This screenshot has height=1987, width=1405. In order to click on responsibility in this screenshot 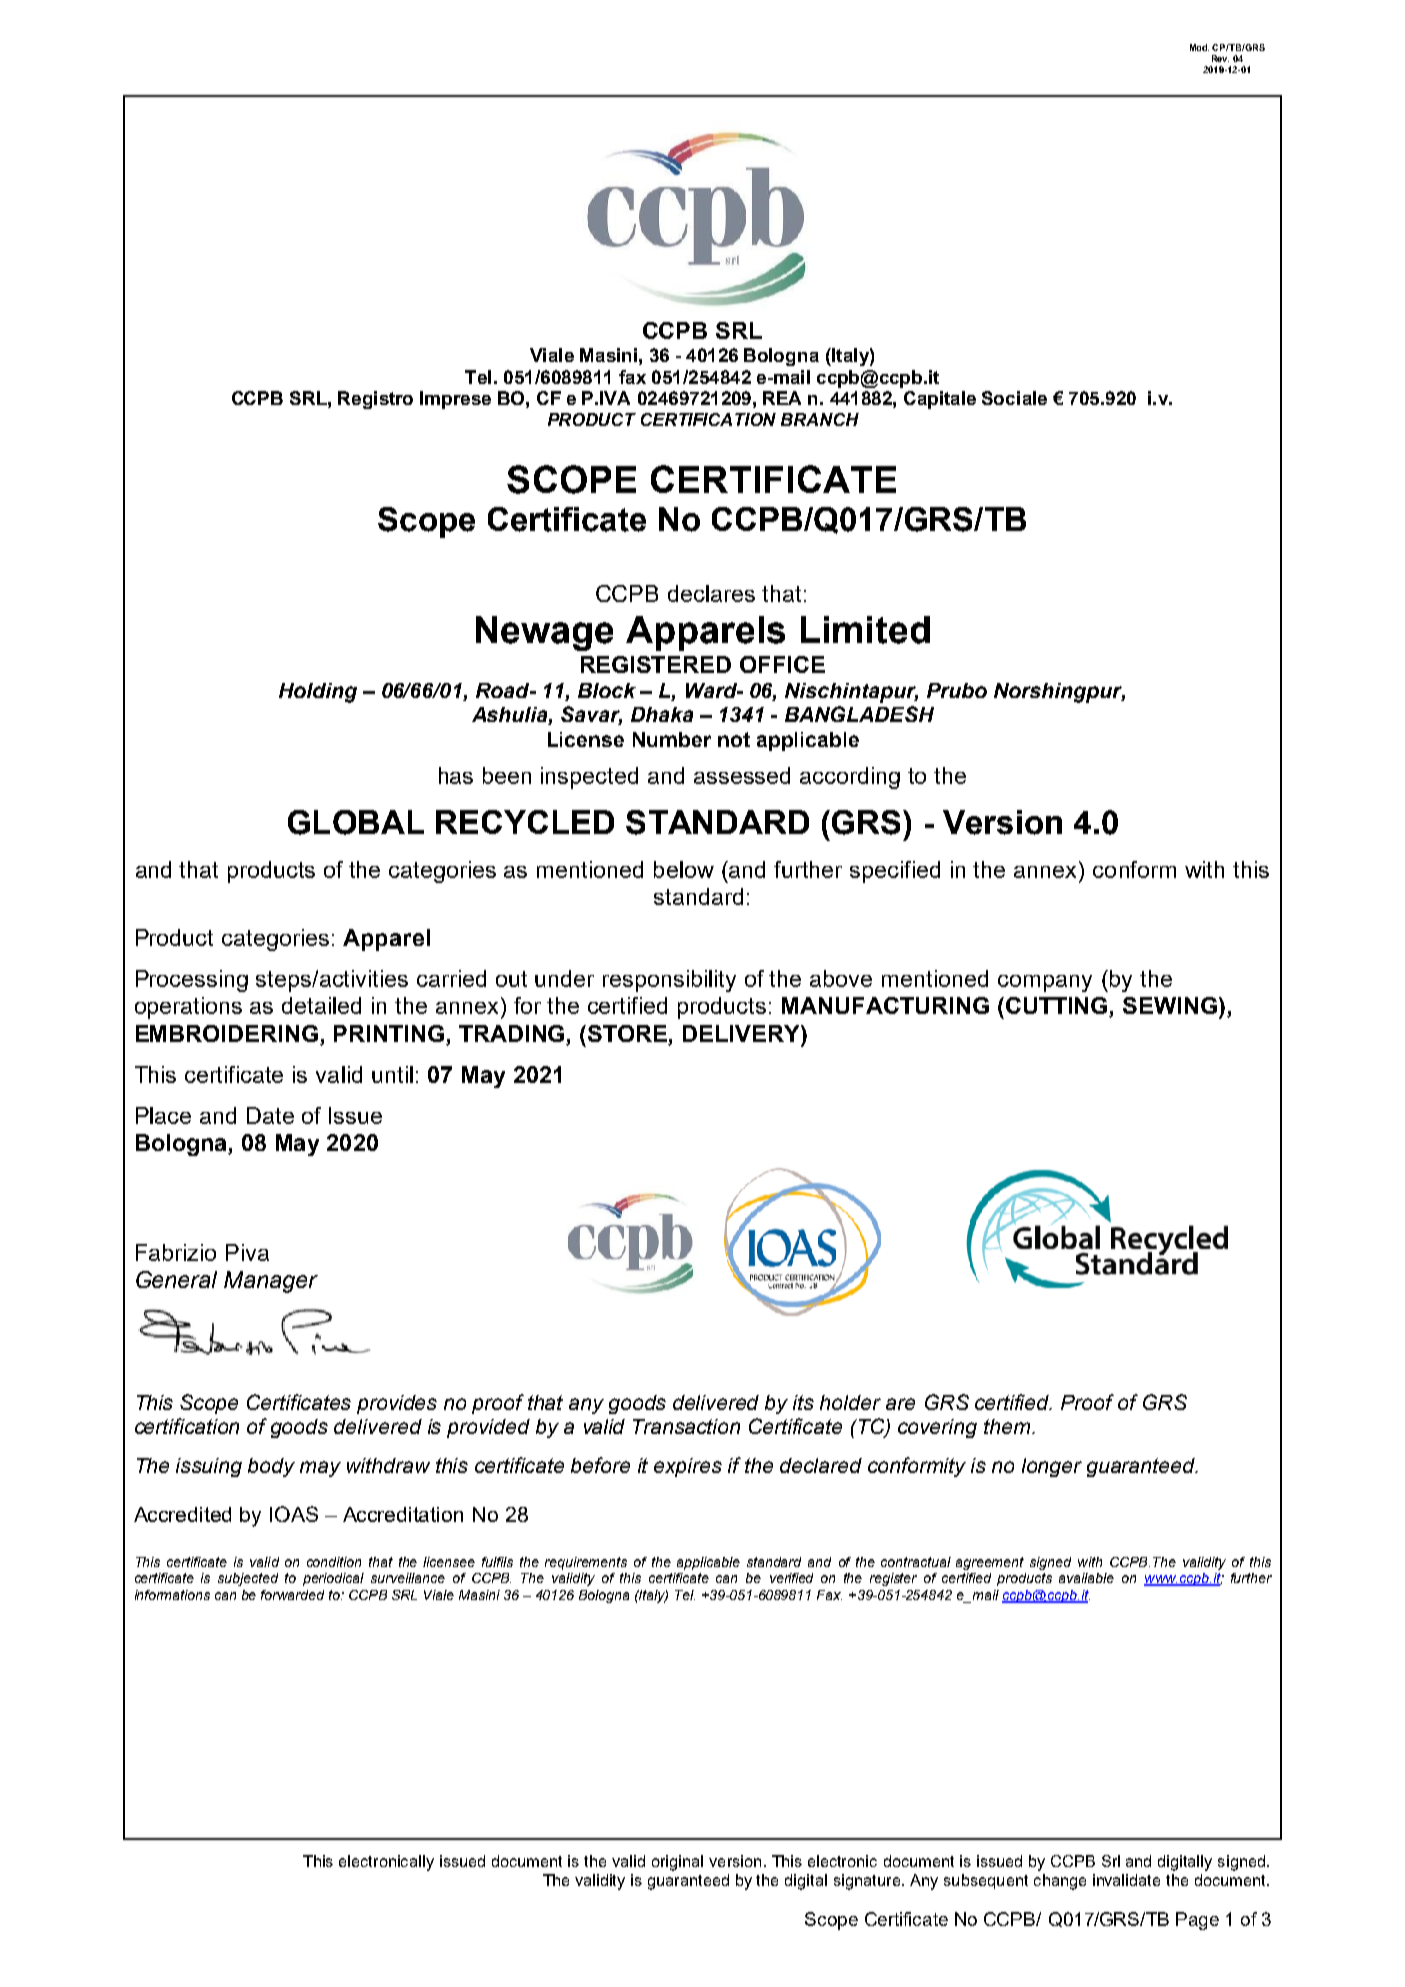, I will do `click(669, 981)`.
